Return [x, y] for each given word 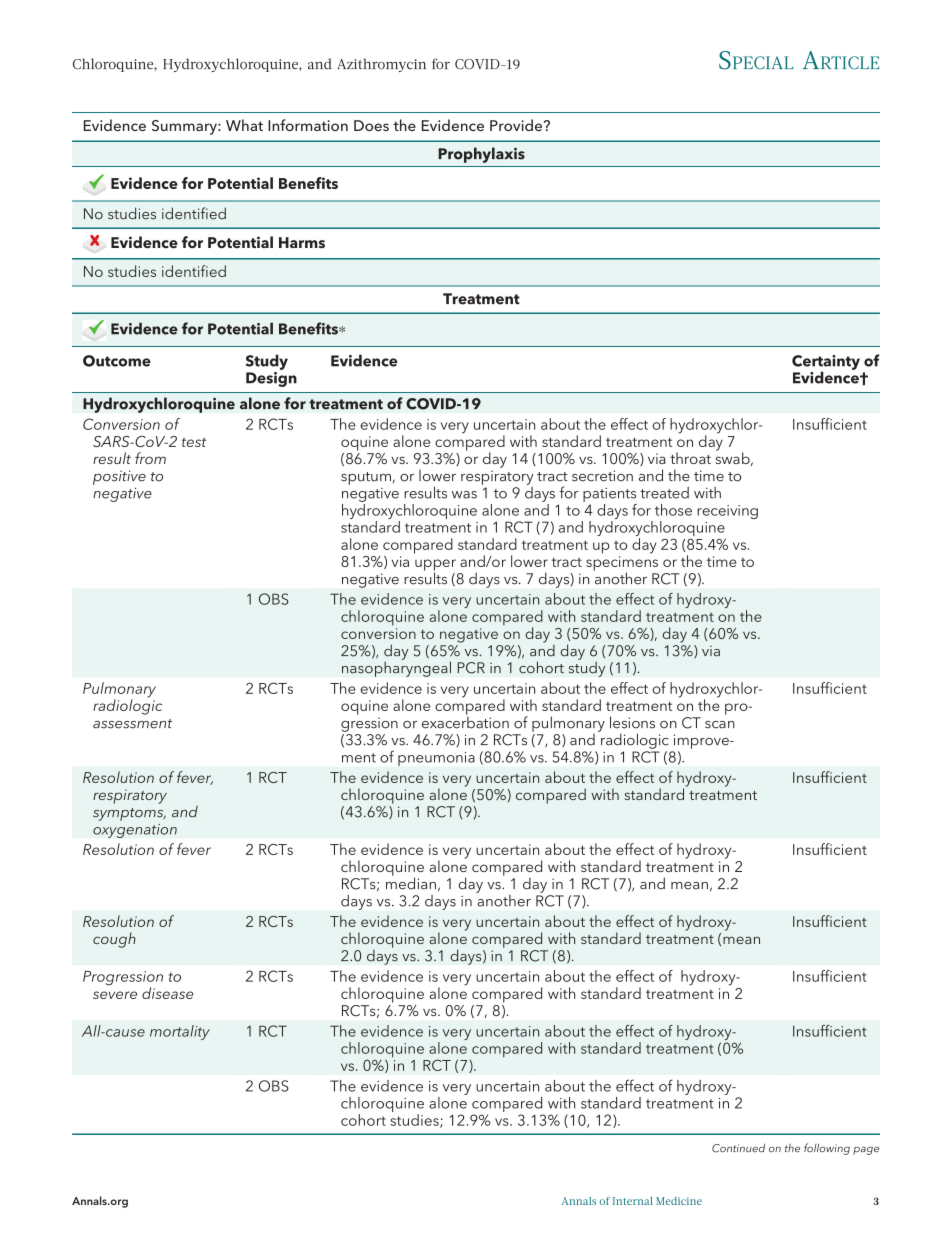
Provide [517, 125]
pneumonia [436, 759]
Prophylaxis [481, 155]
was [464, 495]
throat [690, 458]
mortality [180, 1032]
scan [720, 725]
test [194, 442]
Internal [633, 1201]
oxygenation [135, 831]
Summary [185, 127]
